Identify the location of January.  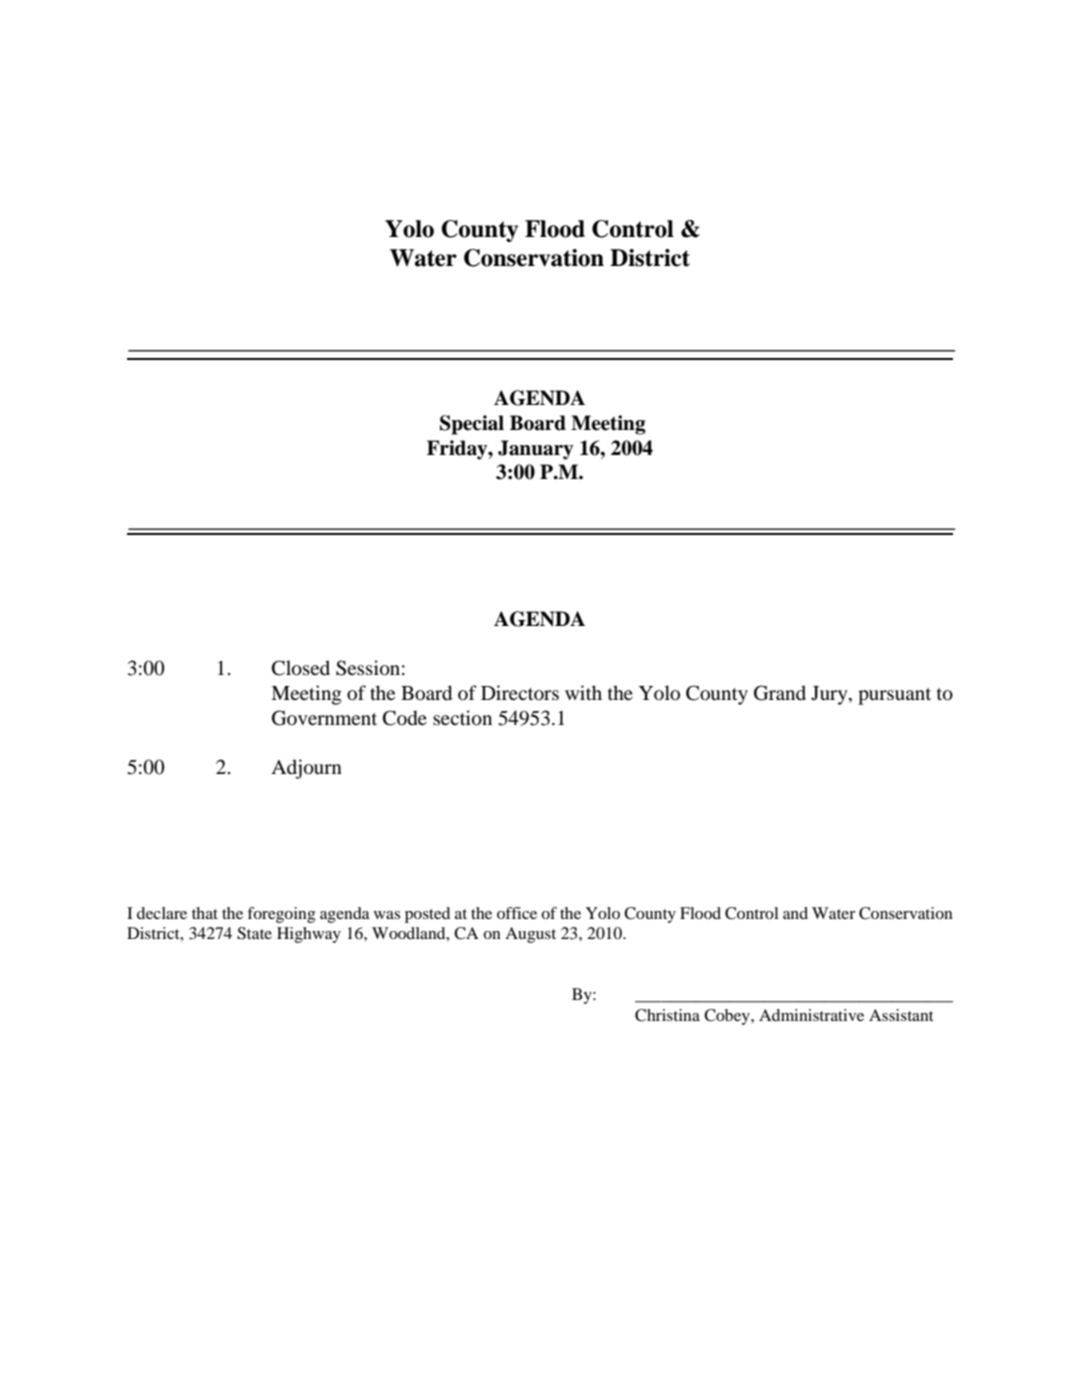
(536, 450).
